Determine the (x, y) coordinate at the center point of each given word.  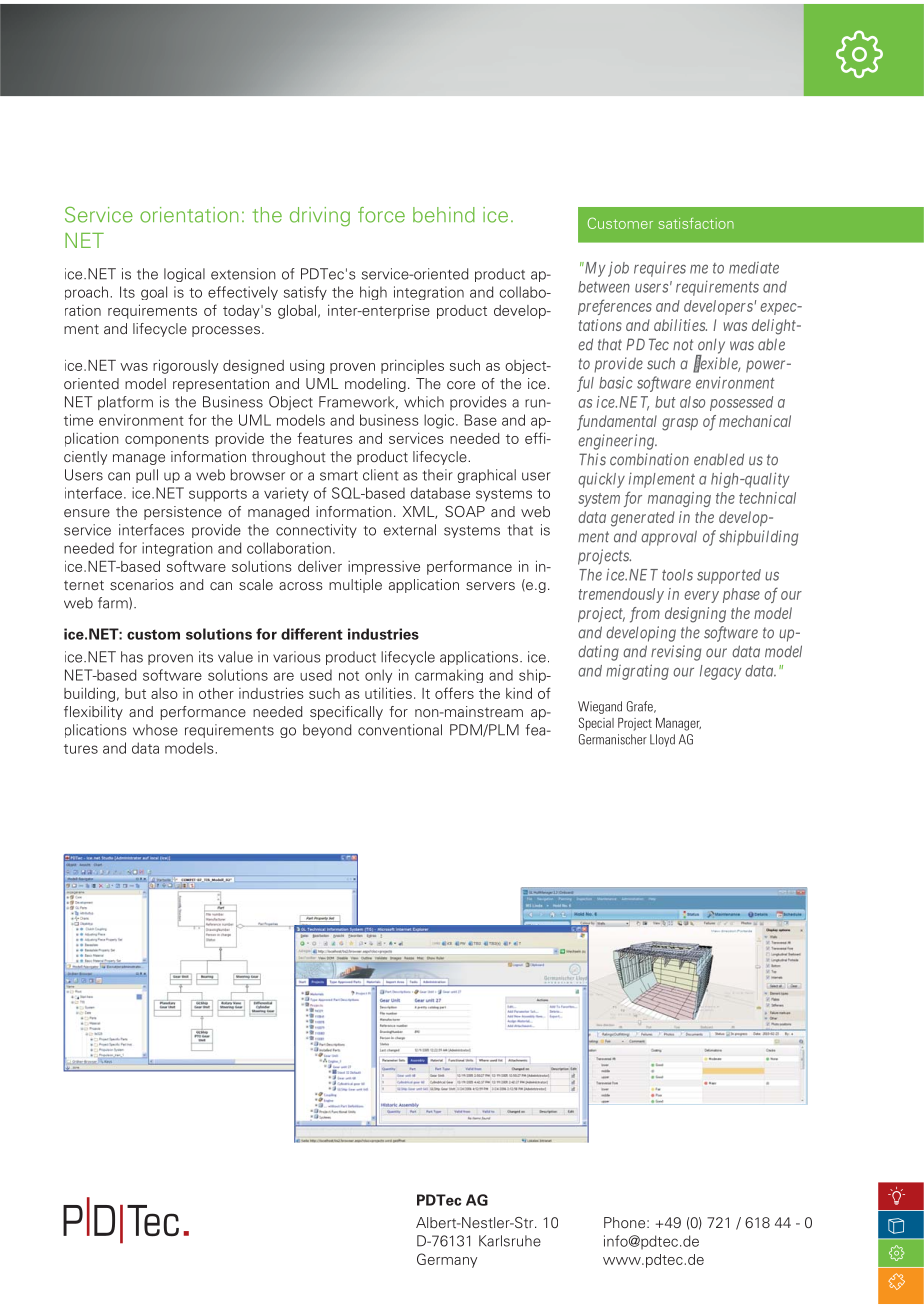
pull (147, 476)
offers (454, 693)
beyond (327, 731)
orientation (189, 215)
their (438, 475)
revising (676, 653)
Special (596, 724)
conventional (400, 730)
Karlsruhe (510, 1241)
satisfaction (696, 223)
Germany (447, 1260)
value (235, 657)
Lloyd (662, 740)
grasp (680, 424)
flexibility (93, 713)
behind (444, 215)
